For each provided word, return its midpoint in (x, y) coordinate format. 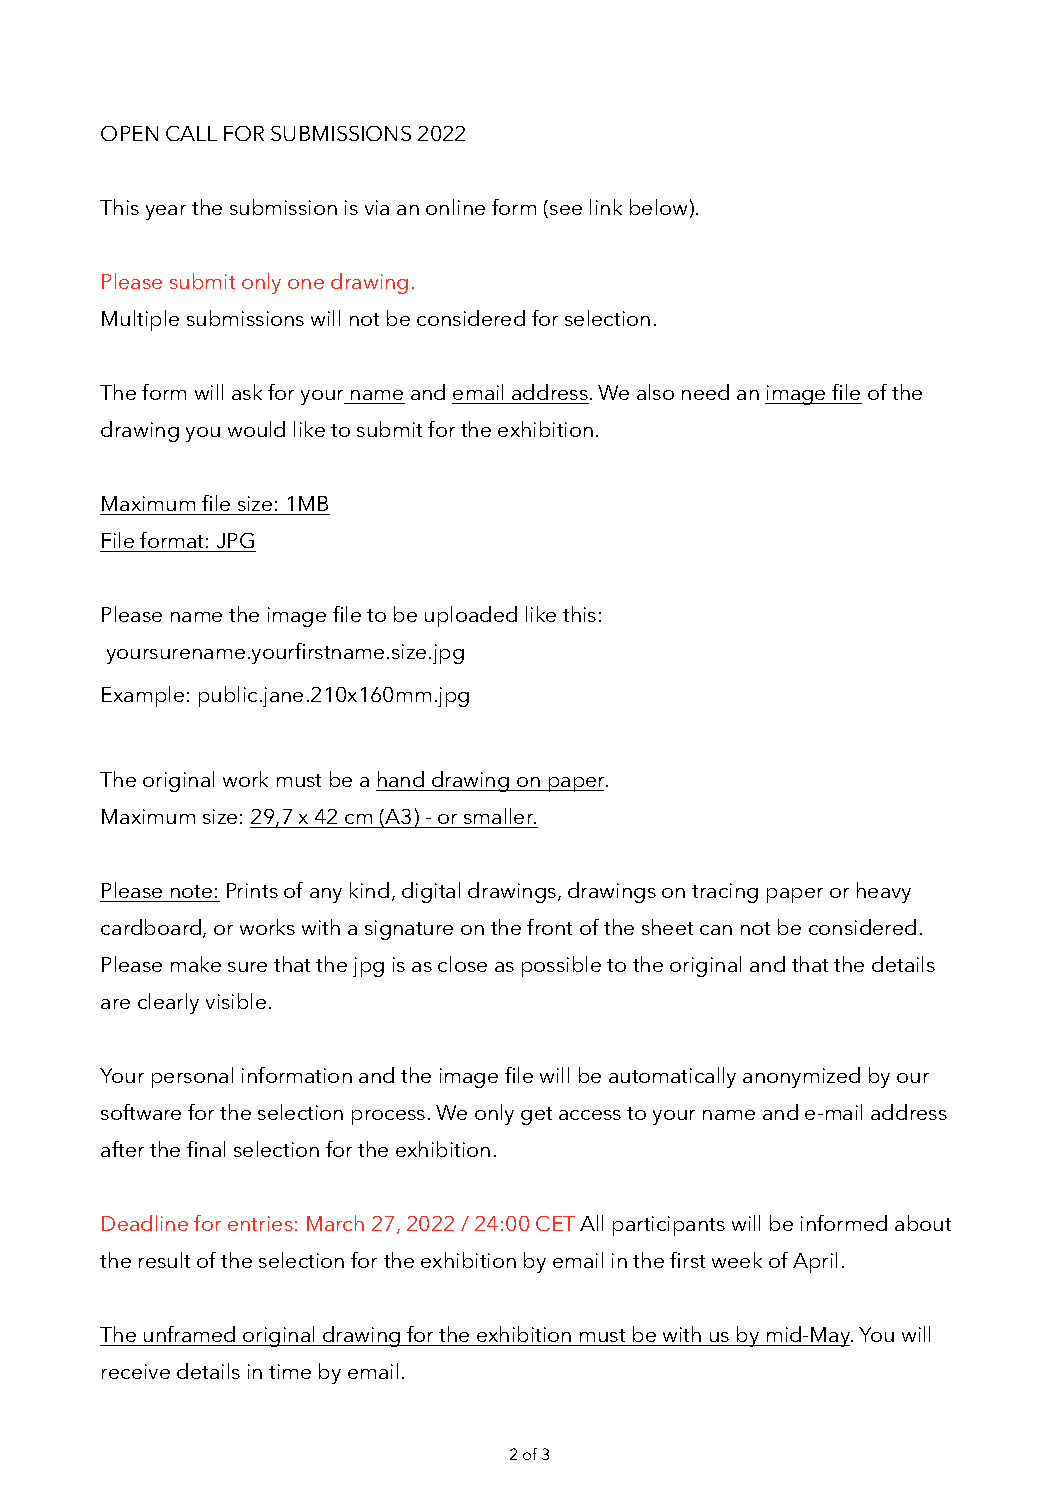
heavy (884, 892)
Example (143, 696)
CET (555, 1223)
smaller (500, 816)
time (290, 1371)
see (566, 210)
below (658, 207)
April (815, 1262)
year (166, 212)
